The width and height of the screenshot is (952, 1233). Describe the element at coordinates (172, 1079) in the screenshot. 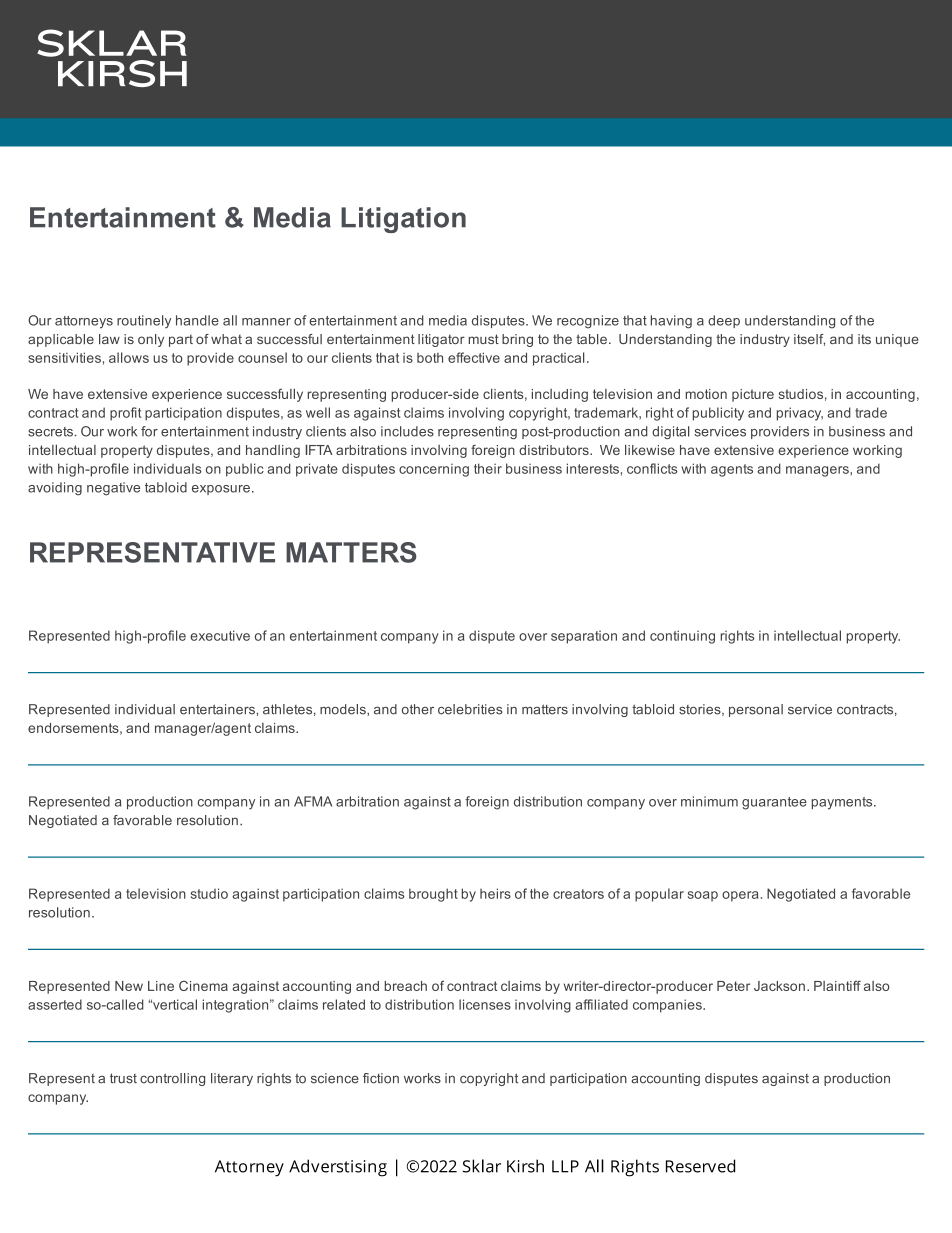

I see `controlling` at that location.
